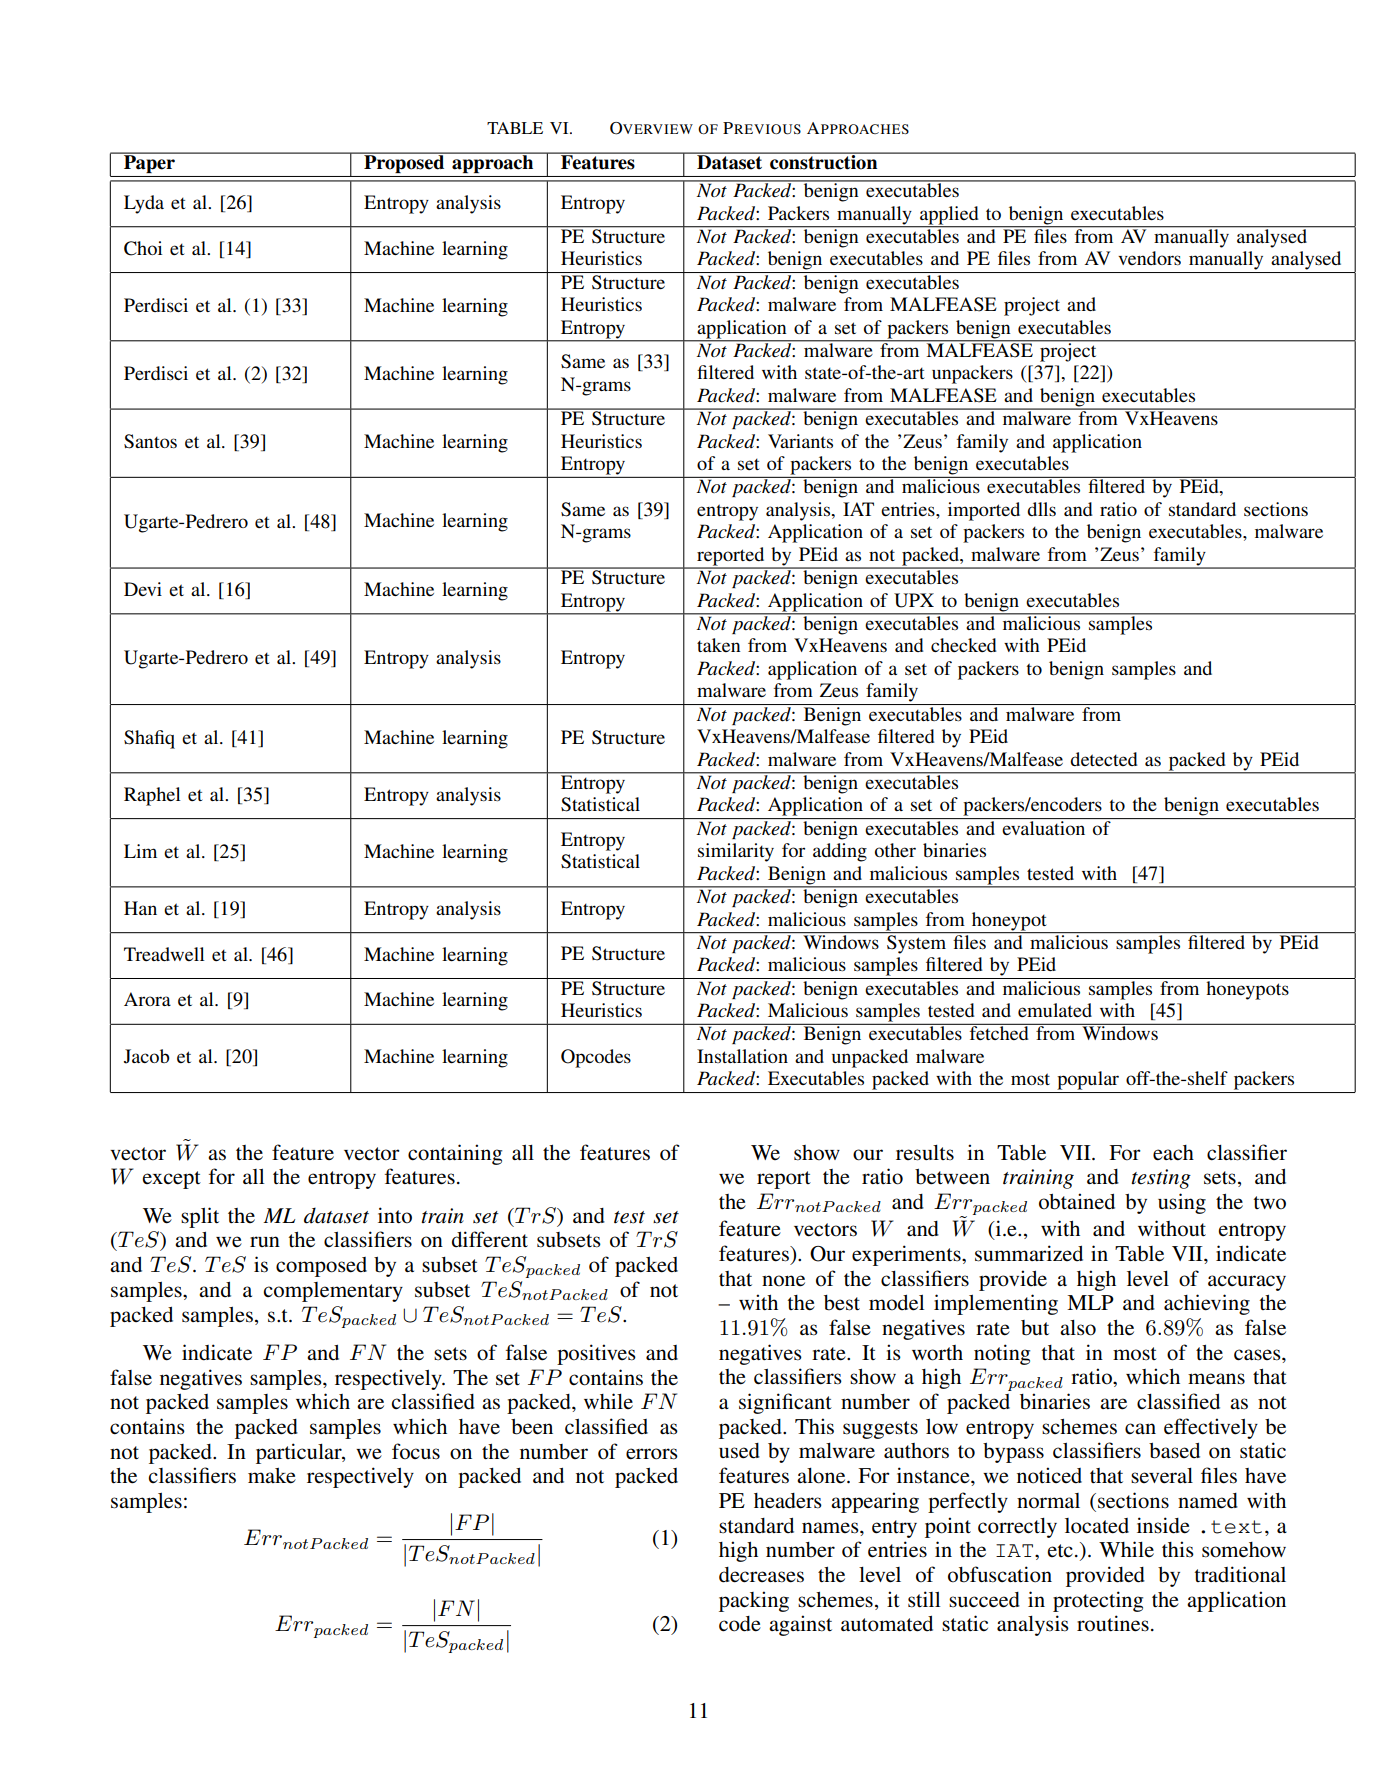 This screenshot has width=1379, height=1785. I want to click on construction, so click(824, 161).
